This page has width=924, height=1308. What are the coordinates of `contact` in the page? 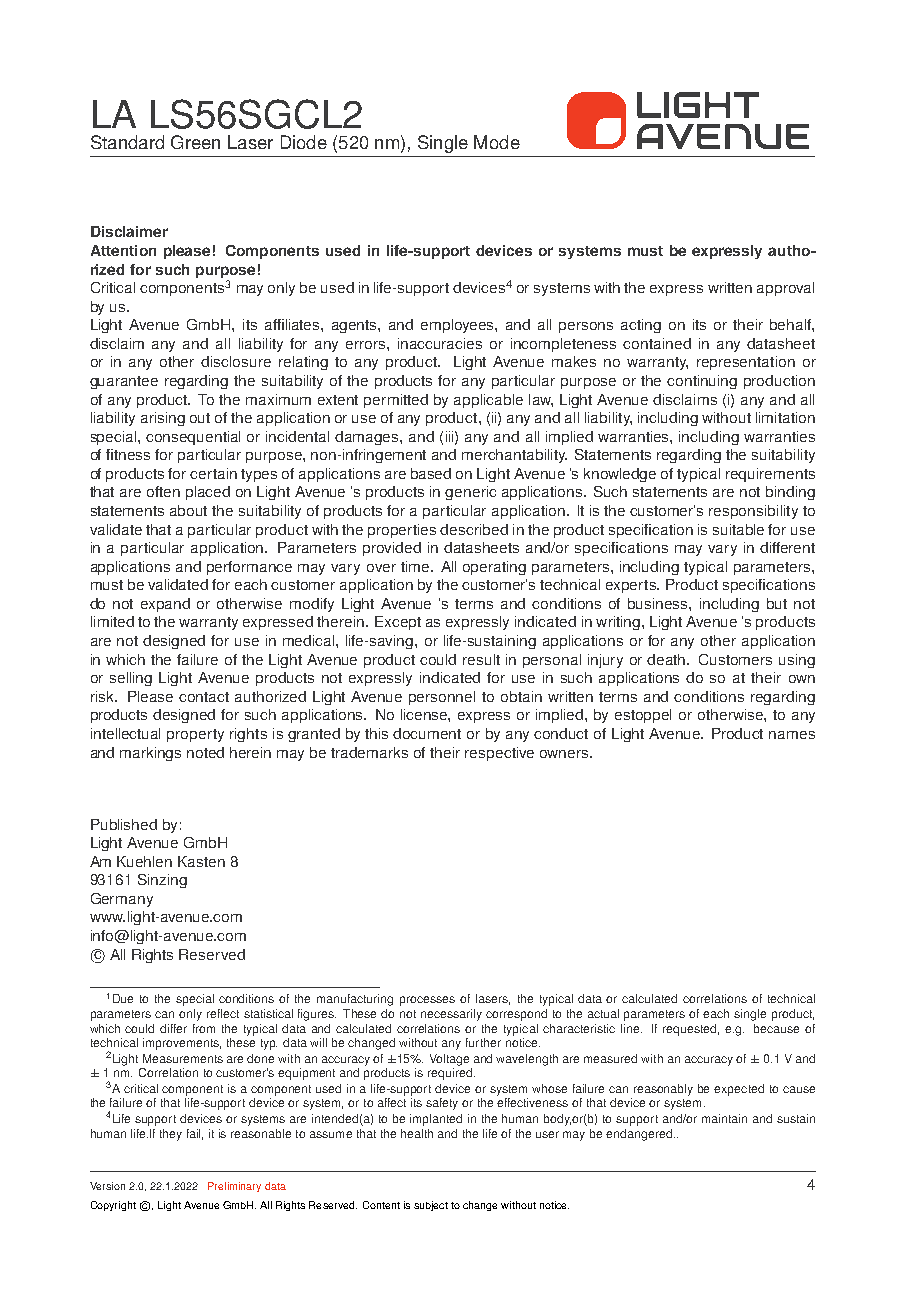 It's located at (204, 697).
